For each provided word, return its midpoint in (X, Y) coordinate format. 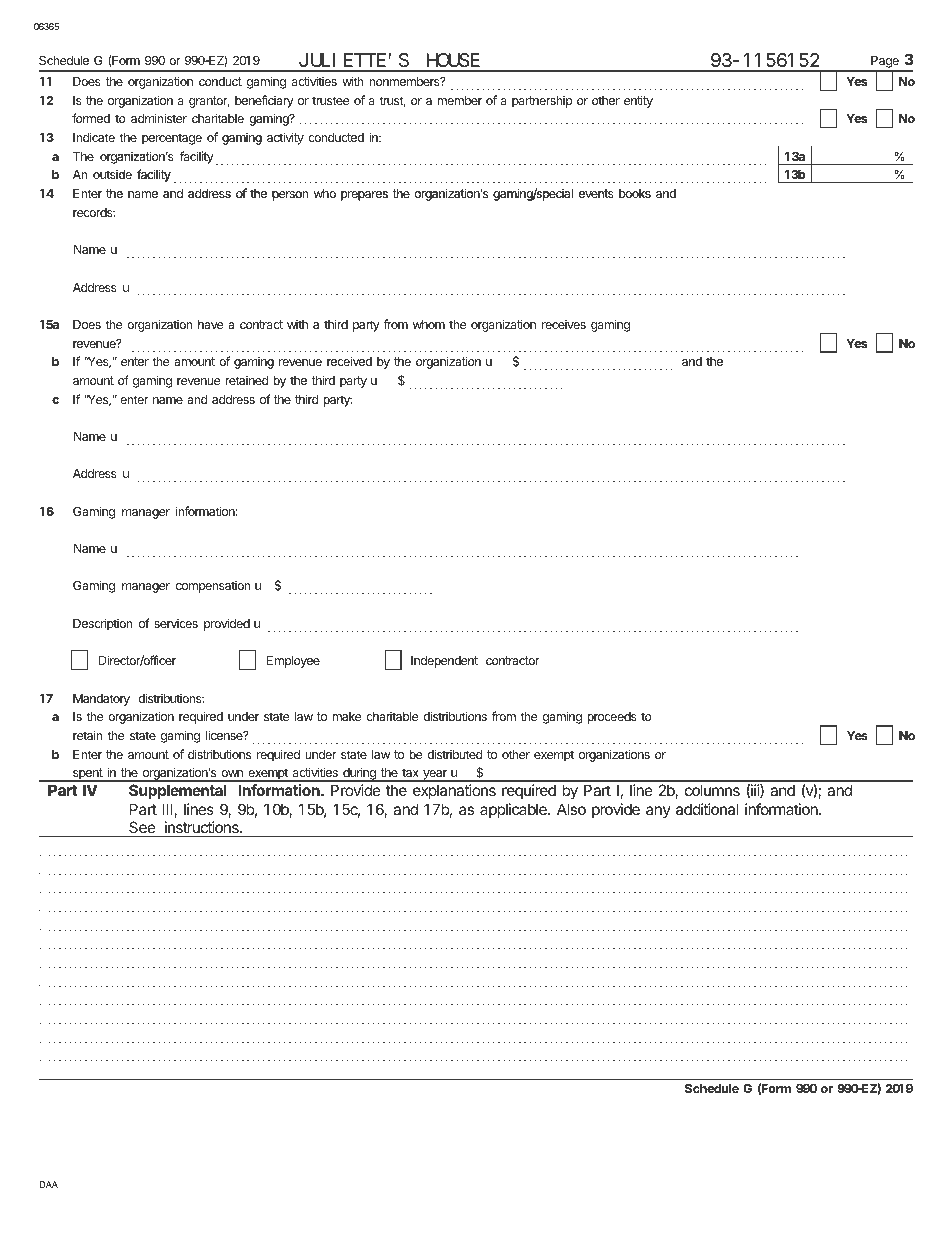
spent (88, 775)
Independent (444, 662)
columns (712, 790)
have (210, 324)
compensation (213, 587)
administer (159, 118)
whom (429, 324)
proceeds (612, 718)
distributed (454, 754)
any (658, 812)
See (142, 829)
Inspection (492, 183)
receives (564, 324)
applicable (514, 810)
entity (638, 101)
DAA (49, 1184)
